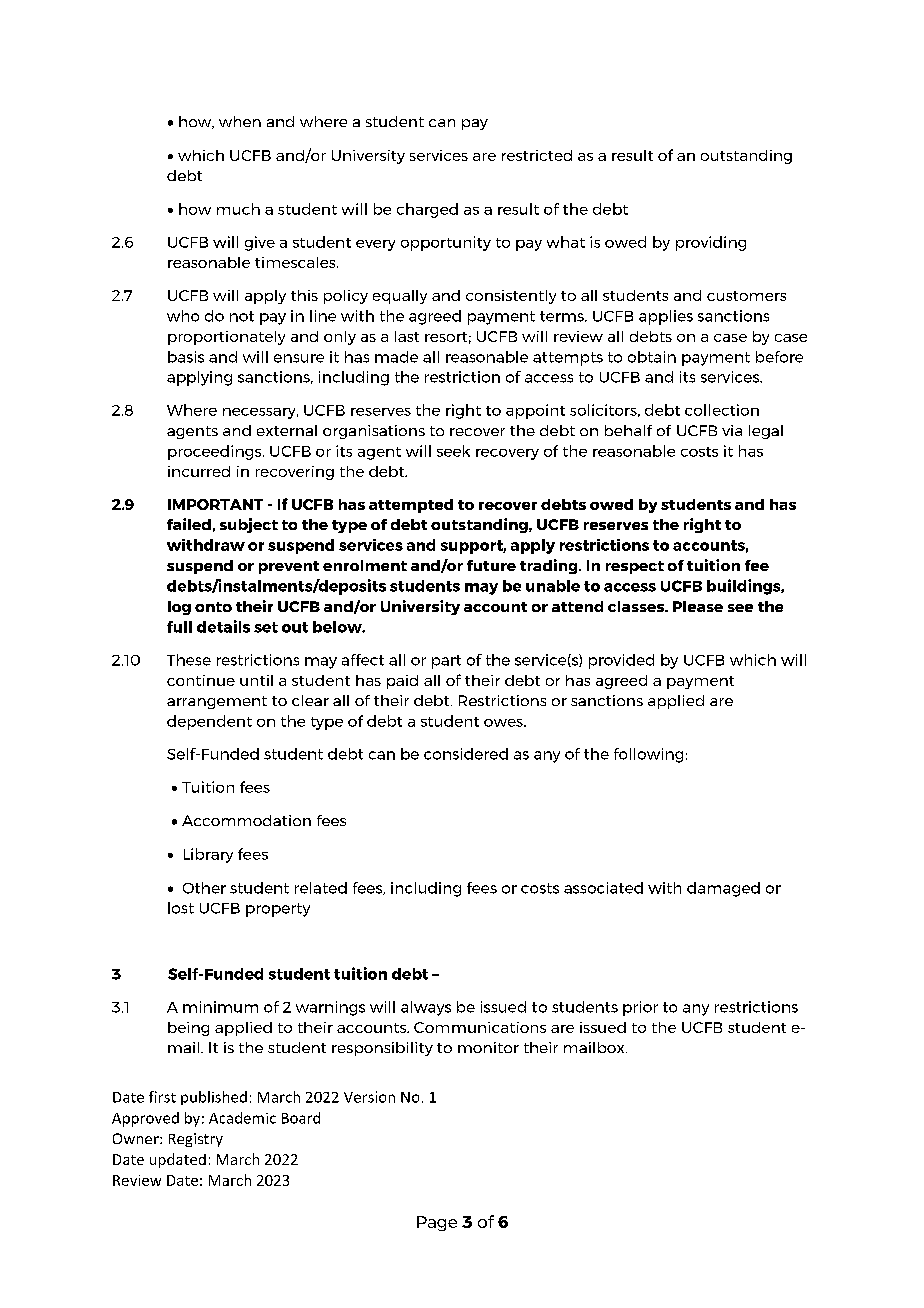 This page has height=1308, width=924. What do you see at coordinates (196, 1140) in the page?
I see `Registry` at bounding box center [196, 1140].
